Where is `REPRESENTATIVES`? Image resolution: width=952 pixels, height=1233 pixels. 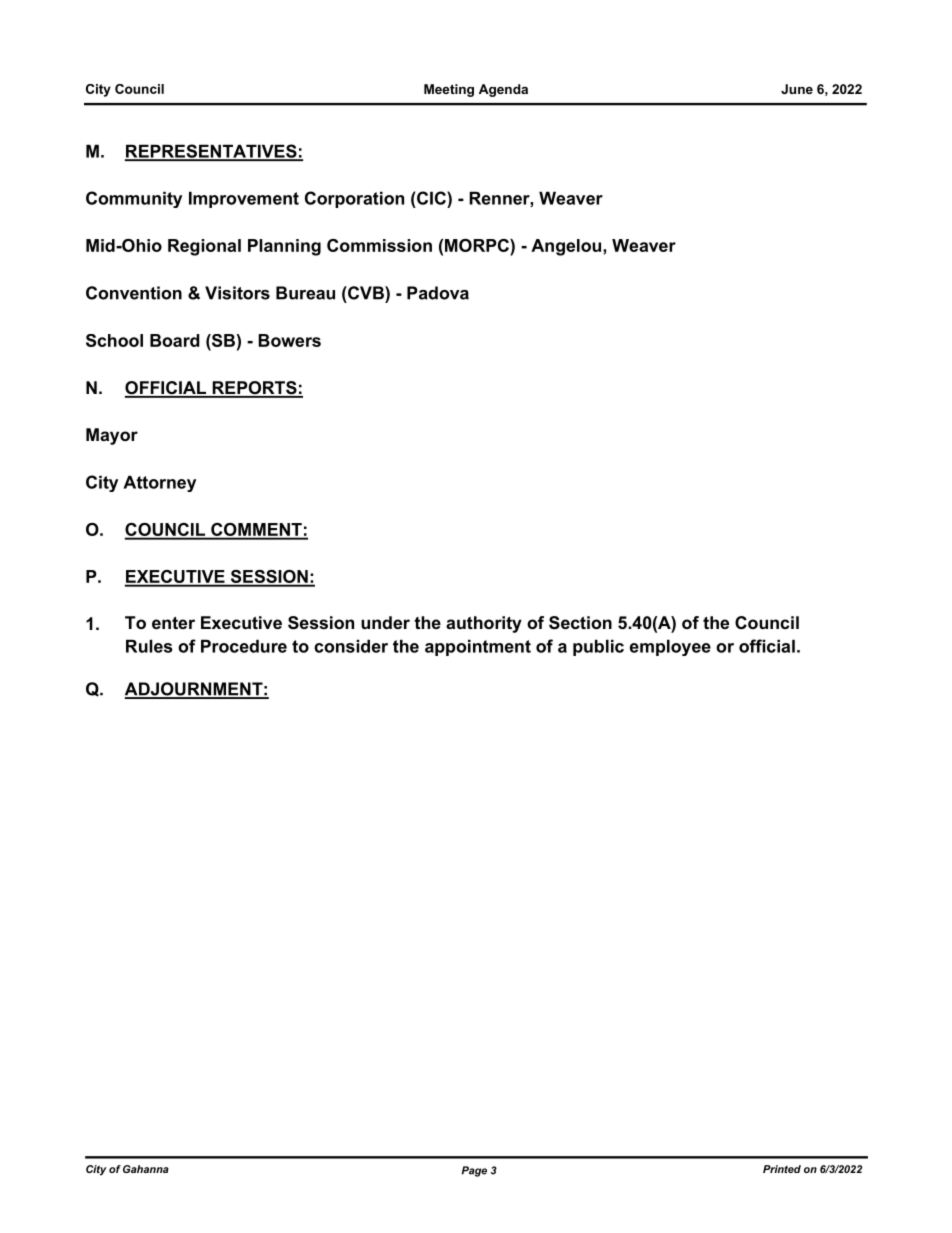
REPRESENTATIVES is located at coordinates (212, 152).
